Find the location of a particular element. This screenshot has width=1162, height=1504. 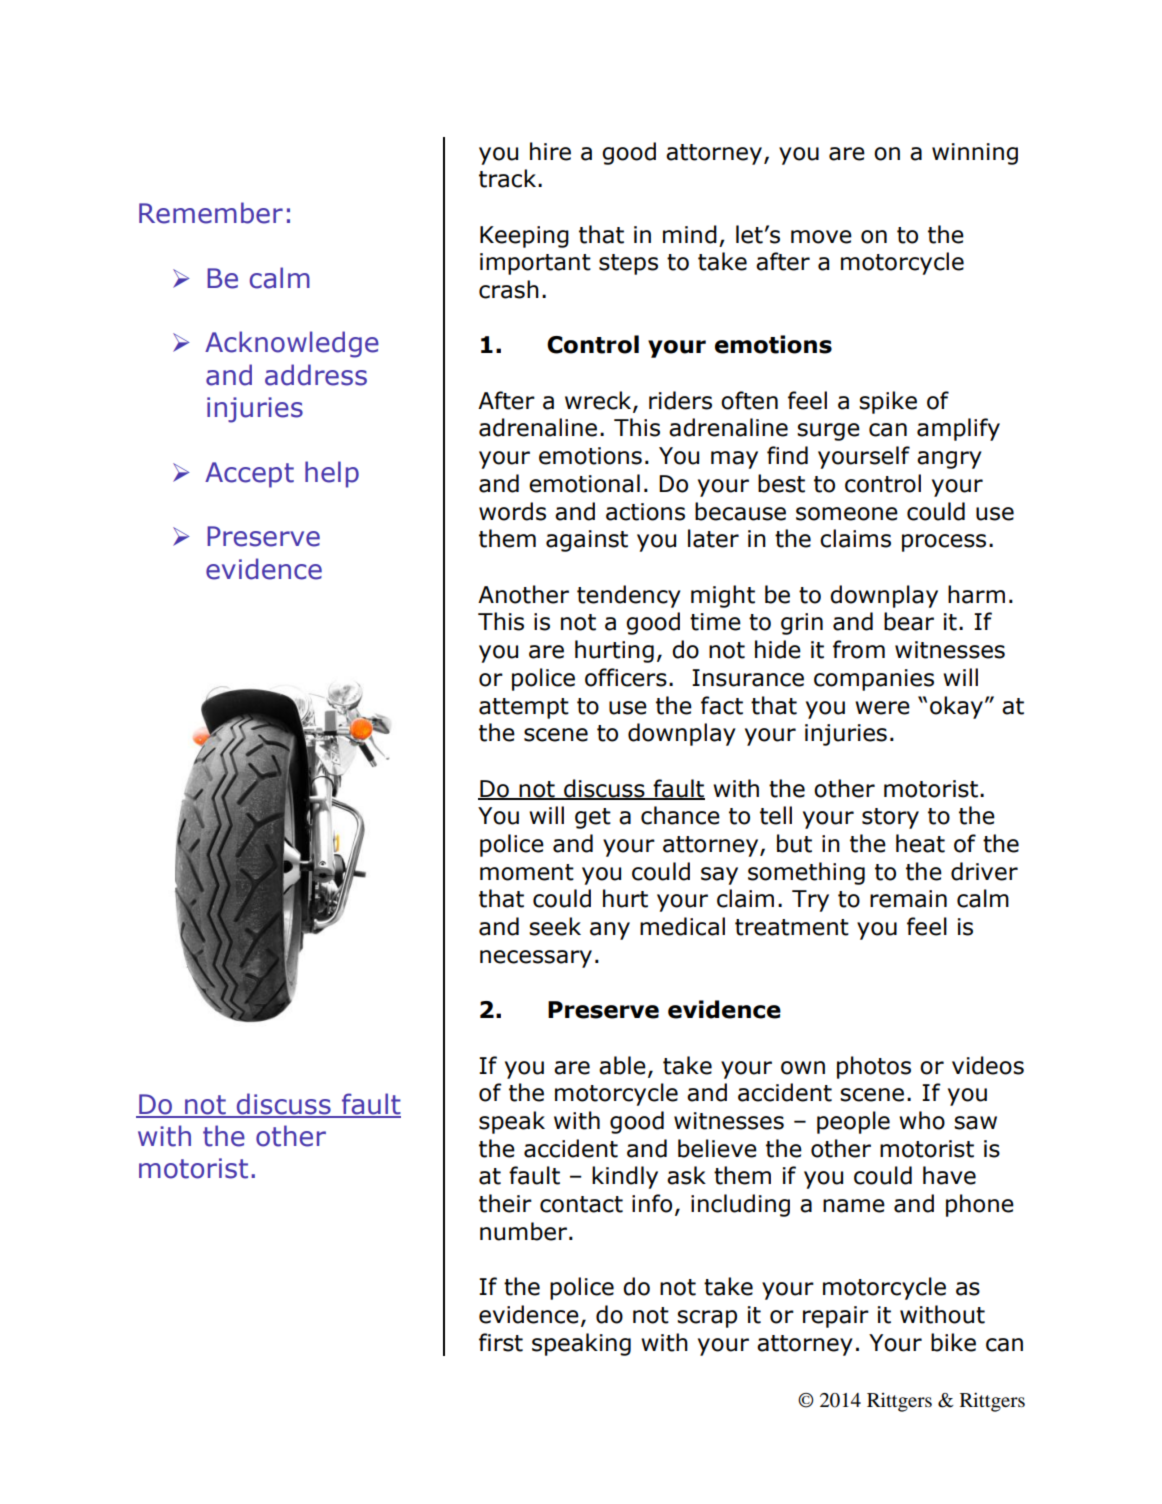

first is located at coordinates (501, 1342).
